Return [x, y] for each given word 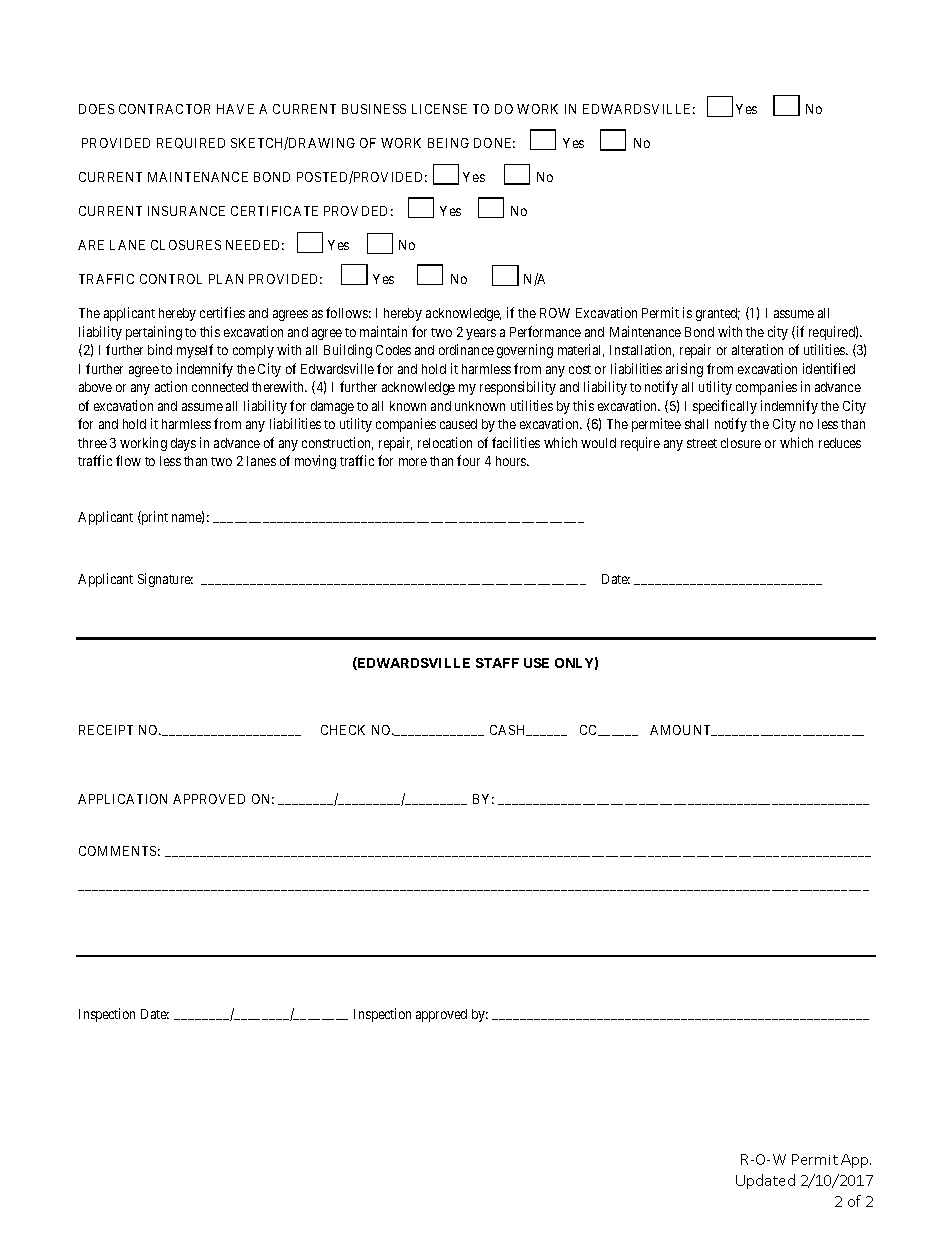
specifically [725, 407]
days [183, 444]
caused [458, 424]
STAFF [497, 663]
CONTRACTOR [164, 109]
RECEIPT [106, 730]
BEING [448, 143]
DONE [494, 143]
